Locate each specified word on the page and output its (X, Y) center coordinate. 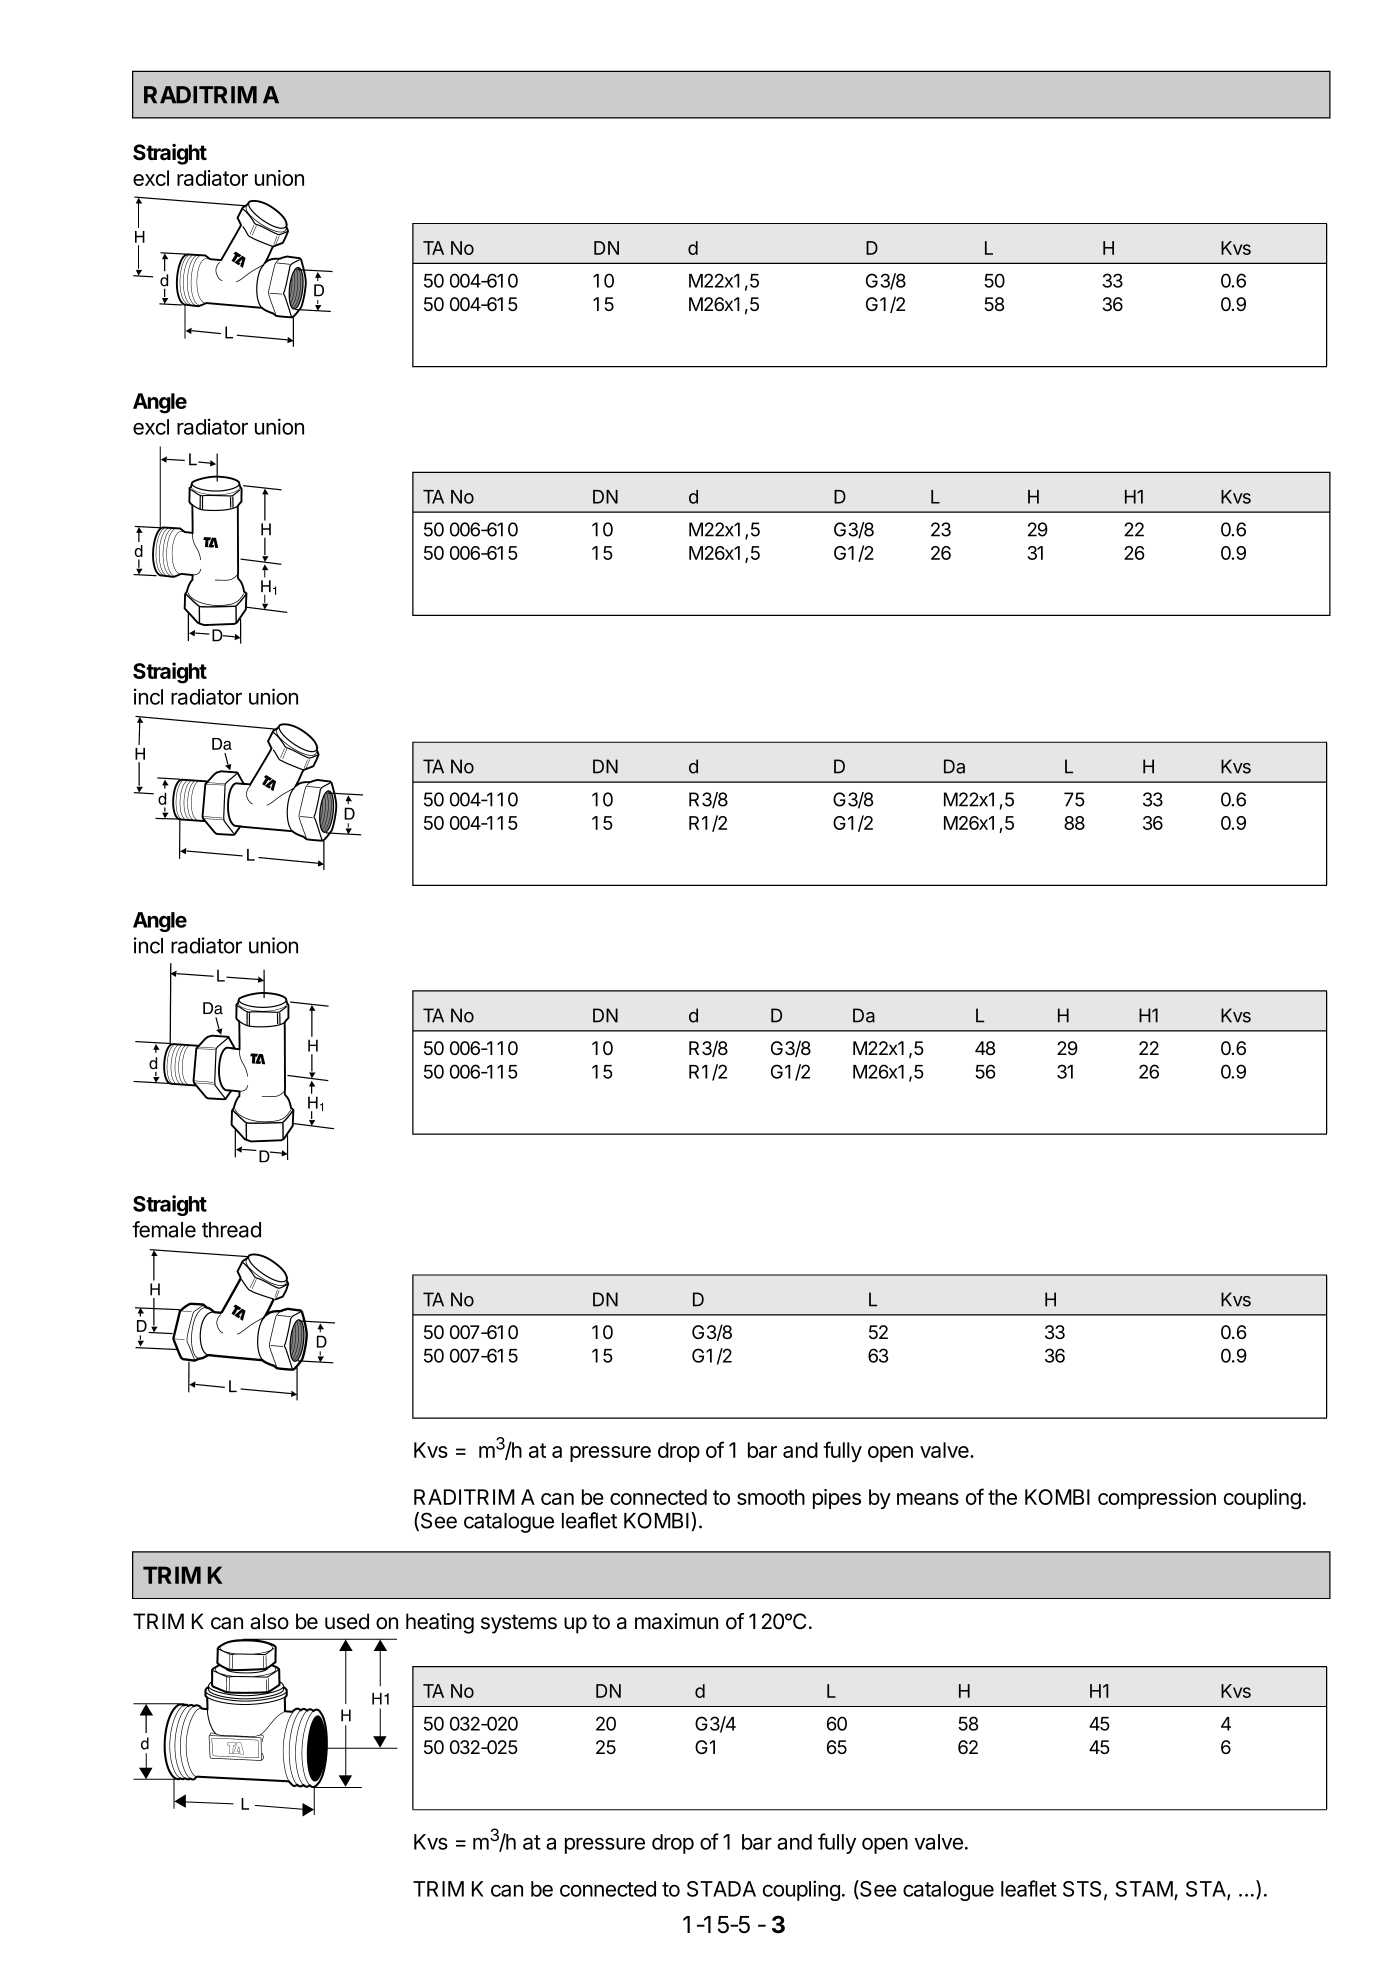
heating (440, 1623)
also (269, 1621)
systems (519, 1624)
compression (1157, 1499)
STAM (1144, 1889)
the (1002, 1497)
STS (1082, 1889)
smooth (771, 1497)
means (928, 1499)
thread (231, 1230)
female (164, 1229)
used (347, 1621)
